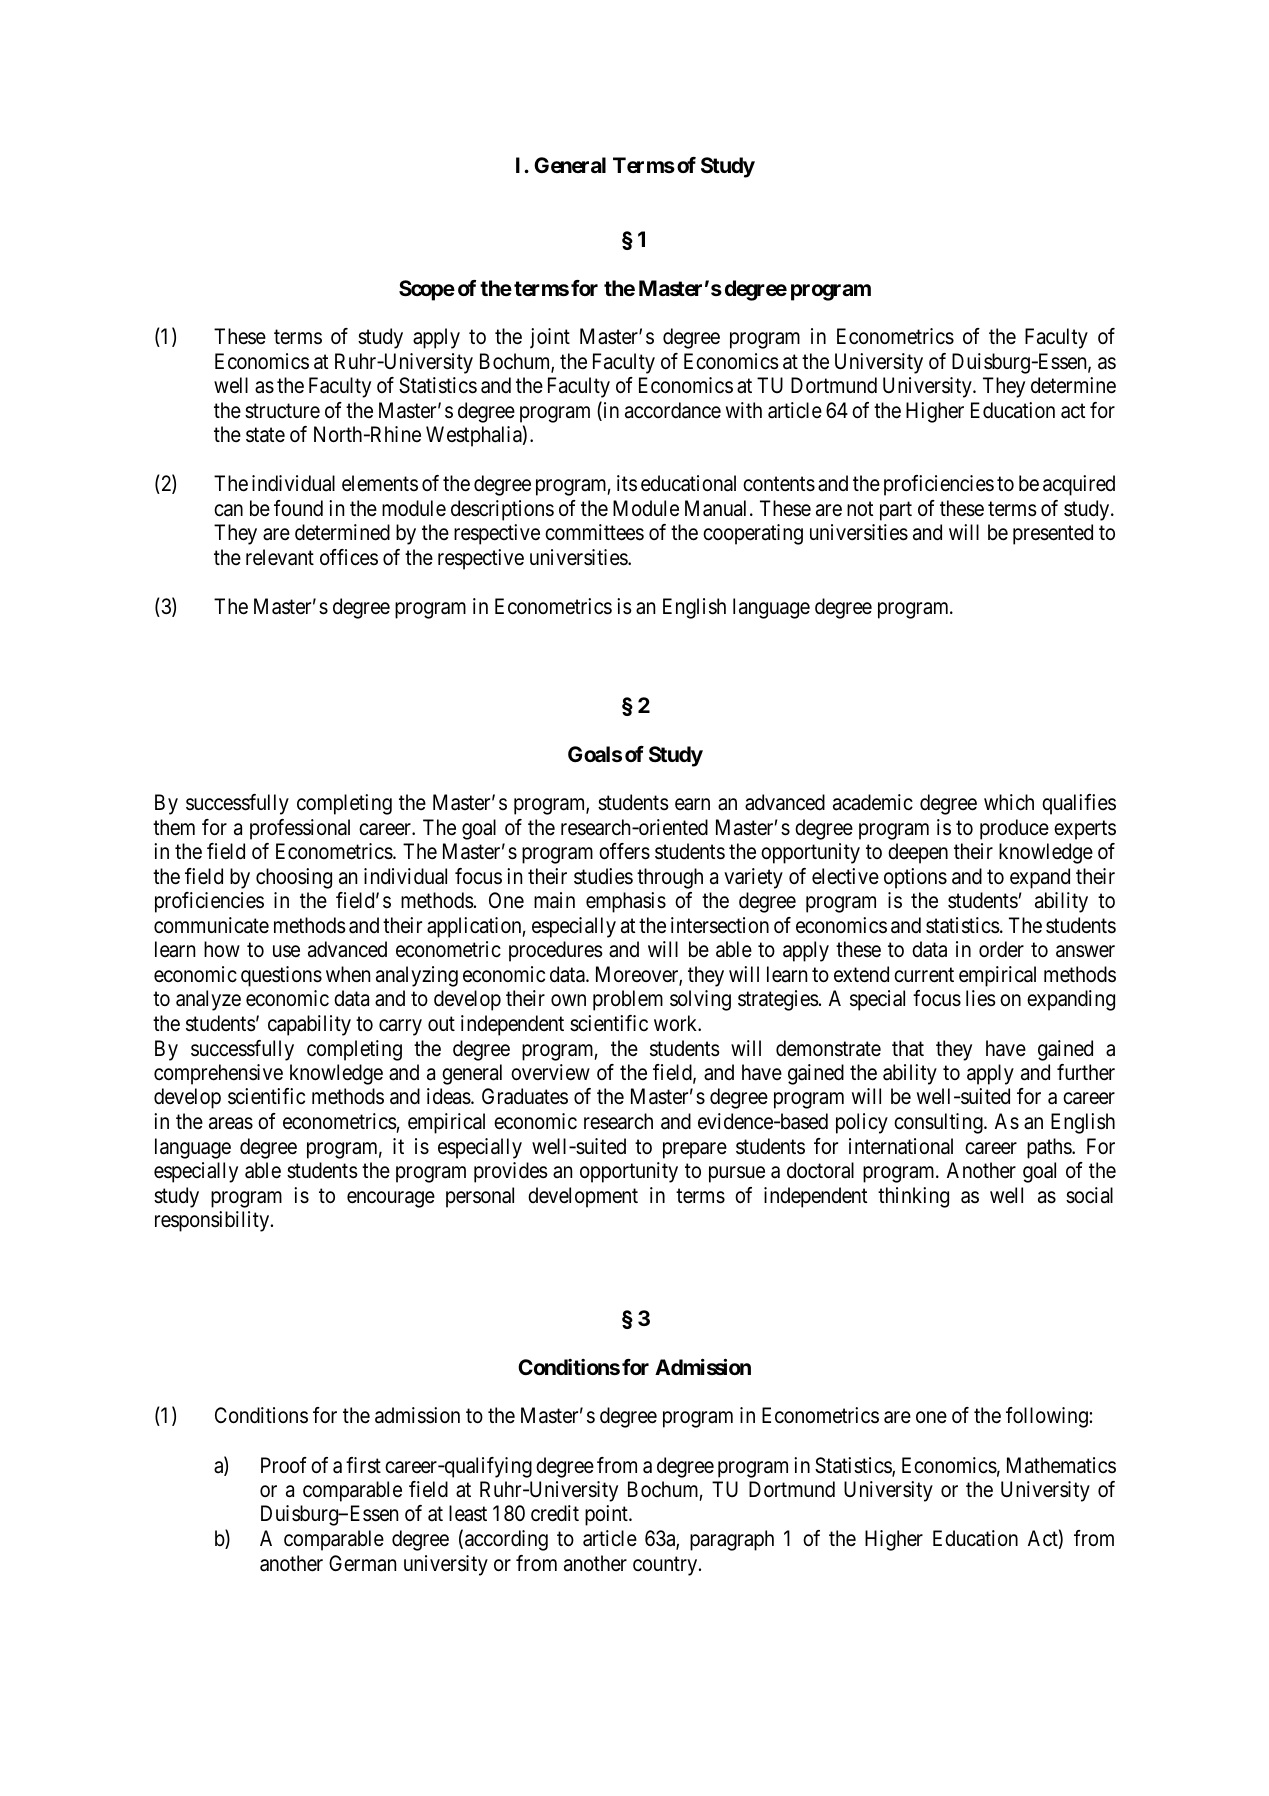 The image size is (1269, 1796). What do you see at coordinates (628, 1000) in the page?
I see `problem` at bounding box center [628, 1000].
